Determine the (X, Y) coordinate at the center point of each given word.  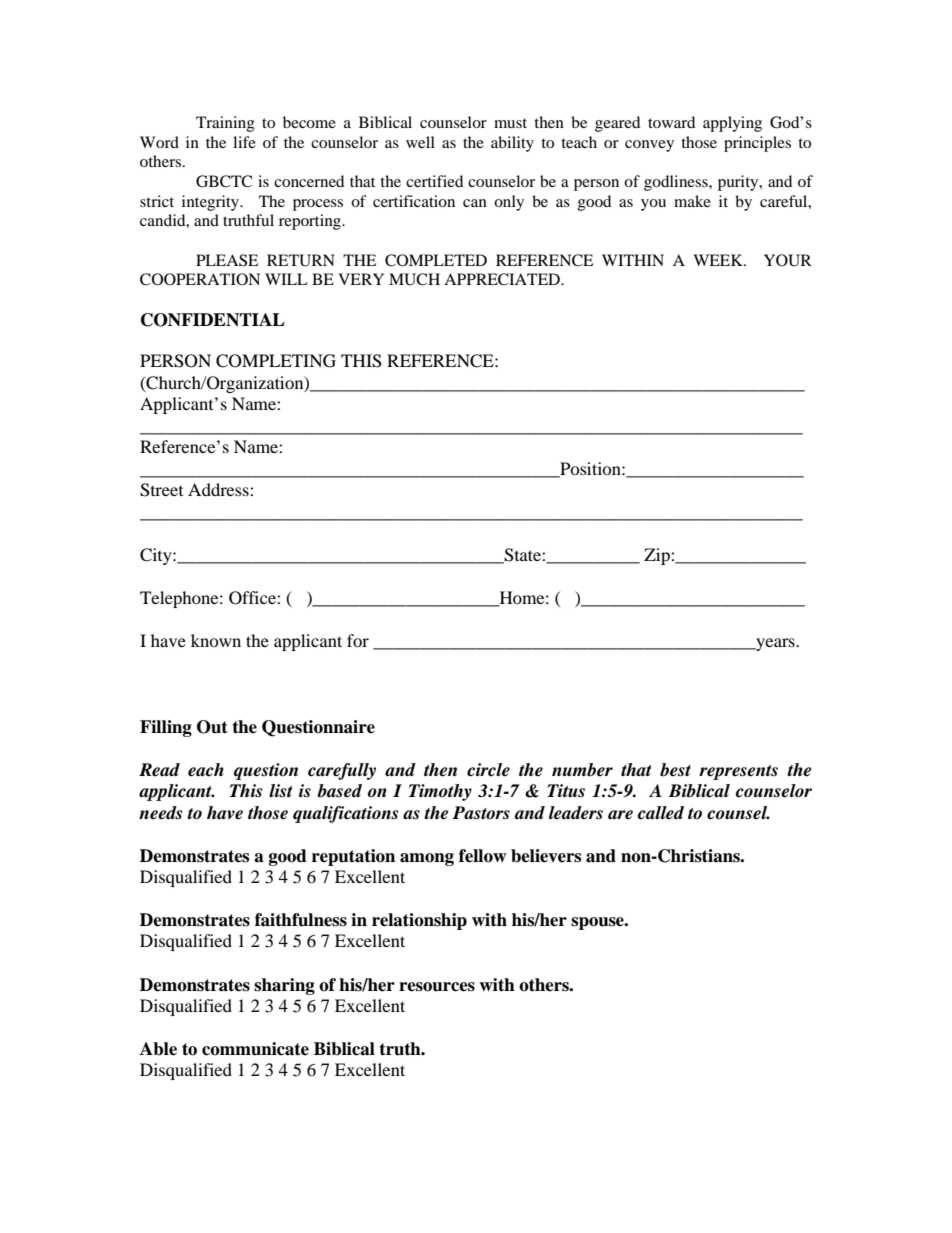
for (358, 640)
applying (732, 124)
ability (512, 144)
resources (437, 987)
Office (253, 598)
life (244, 142)
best (675, 770)
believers (546, 856)
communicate (255, 1049)
